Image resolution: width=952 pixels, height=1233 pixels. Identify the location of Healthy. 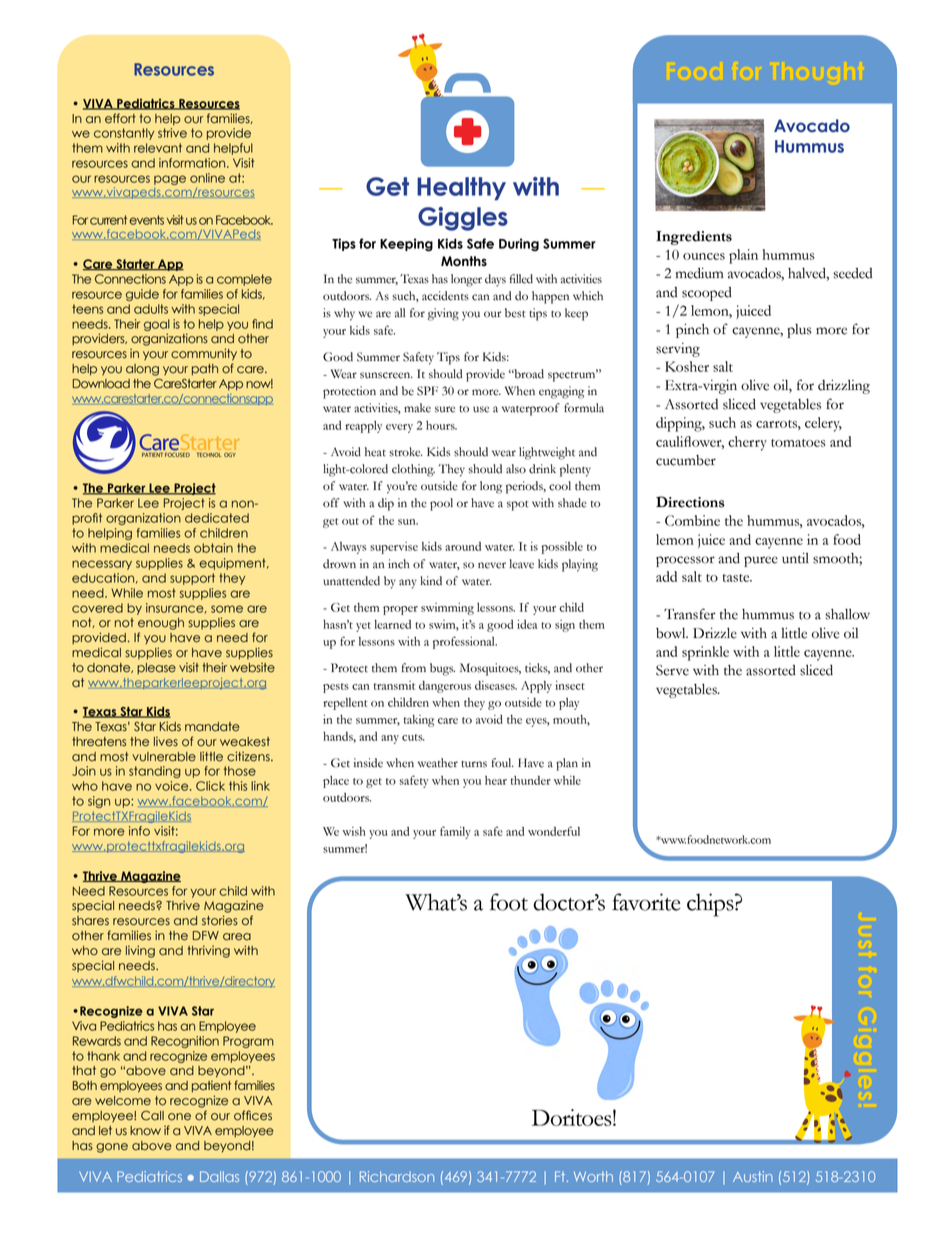
(461, 188).
